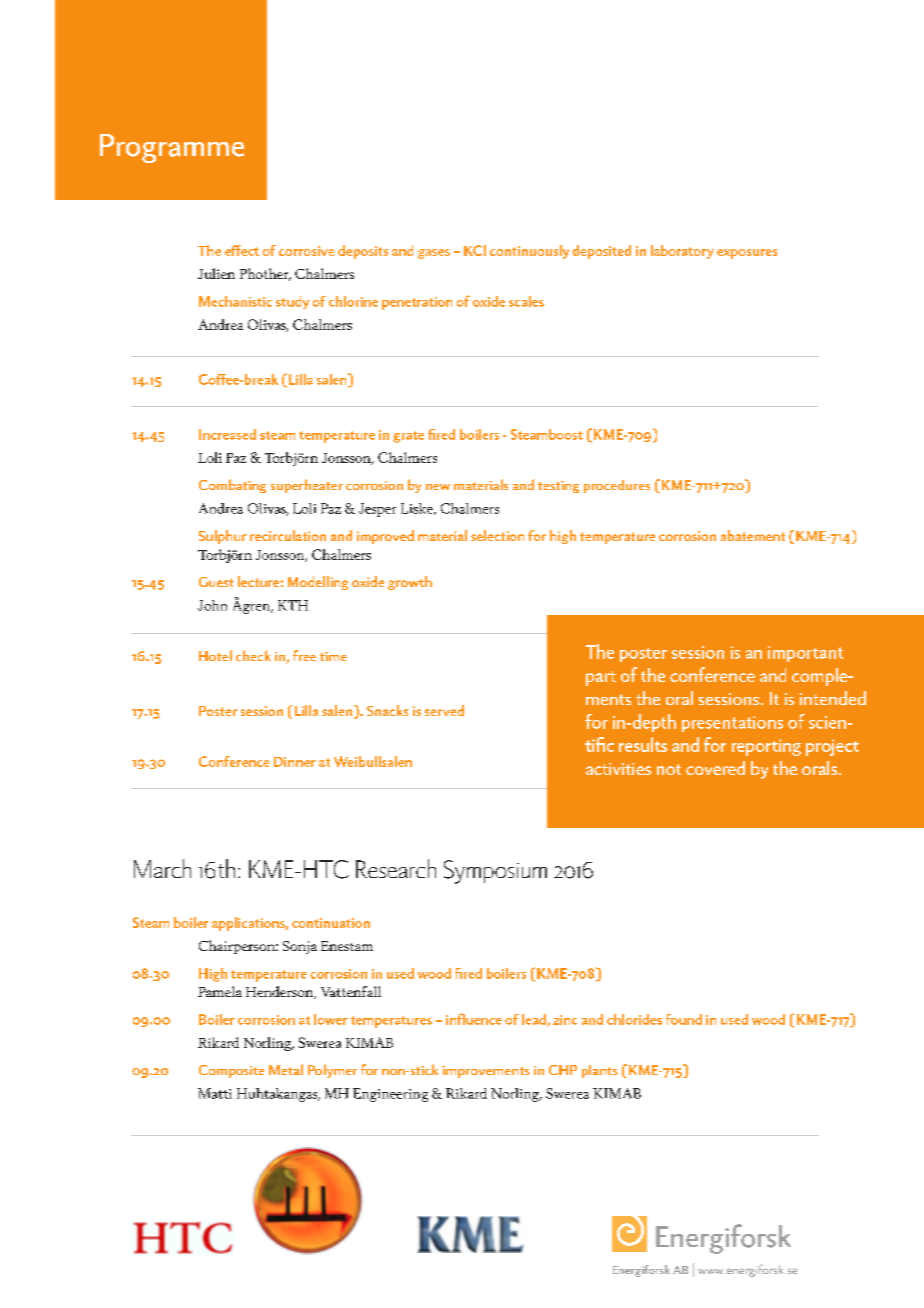 Image resolution: width=924 pixels, height=1308 pixels. Describe the element at coordinates (231, 1071) in the page. I see `Composite` at that location.
